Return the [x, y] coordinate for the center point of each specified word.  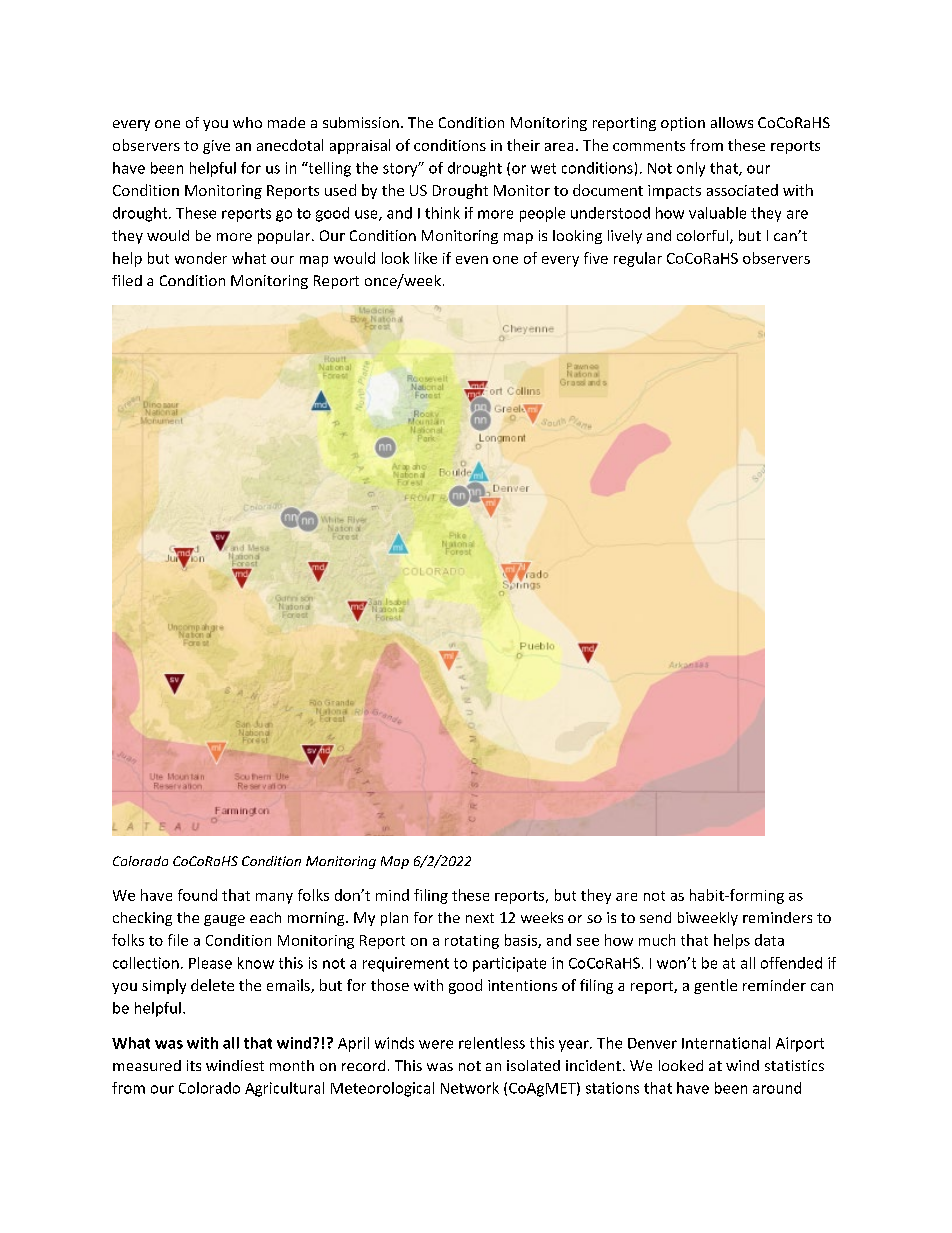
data [769, 940]
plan [394, 919]
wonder [201, 258]
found [197, 895]
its [194, 1065]
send [655, 917]
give [216, 147]
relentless [492, 1043]
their [523, 145]
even [472, 260]
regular [638, 259]
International [726, 1043]
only [691, 169]
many [274, 898]
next [480, 918]
